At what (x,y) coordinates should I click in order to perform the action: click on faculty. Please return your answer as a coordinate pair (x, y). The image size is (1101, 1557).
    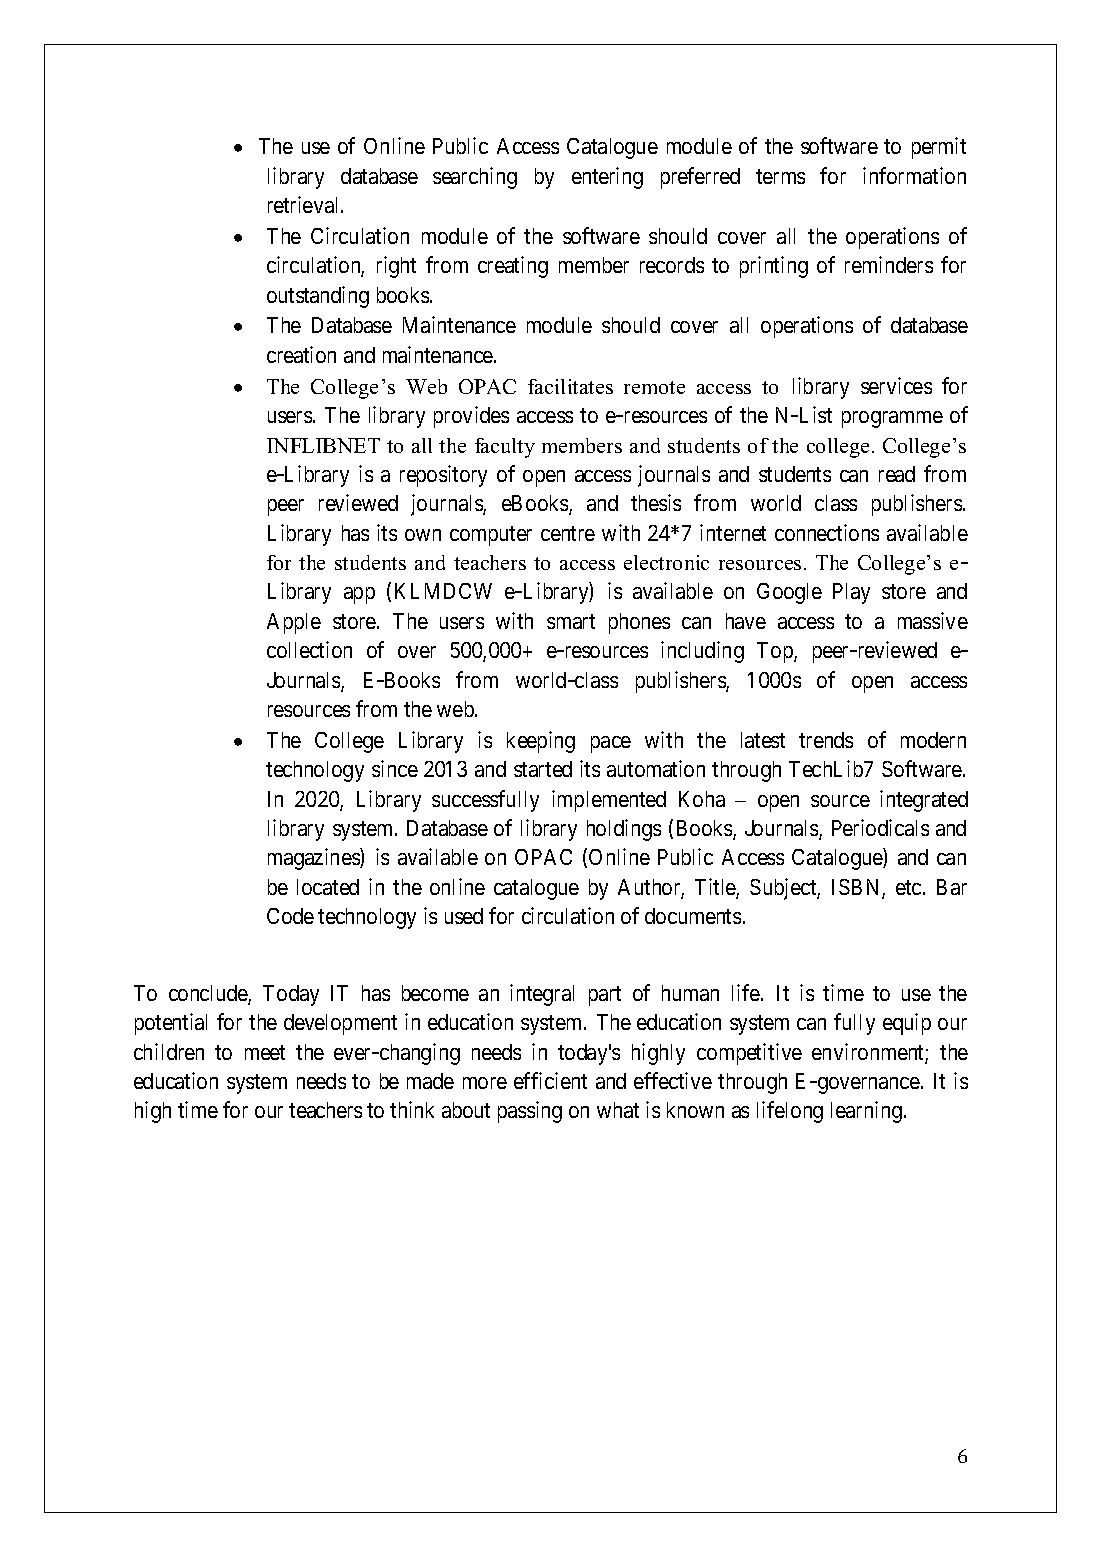
    Looking at the image, I should click on (505, 448).
